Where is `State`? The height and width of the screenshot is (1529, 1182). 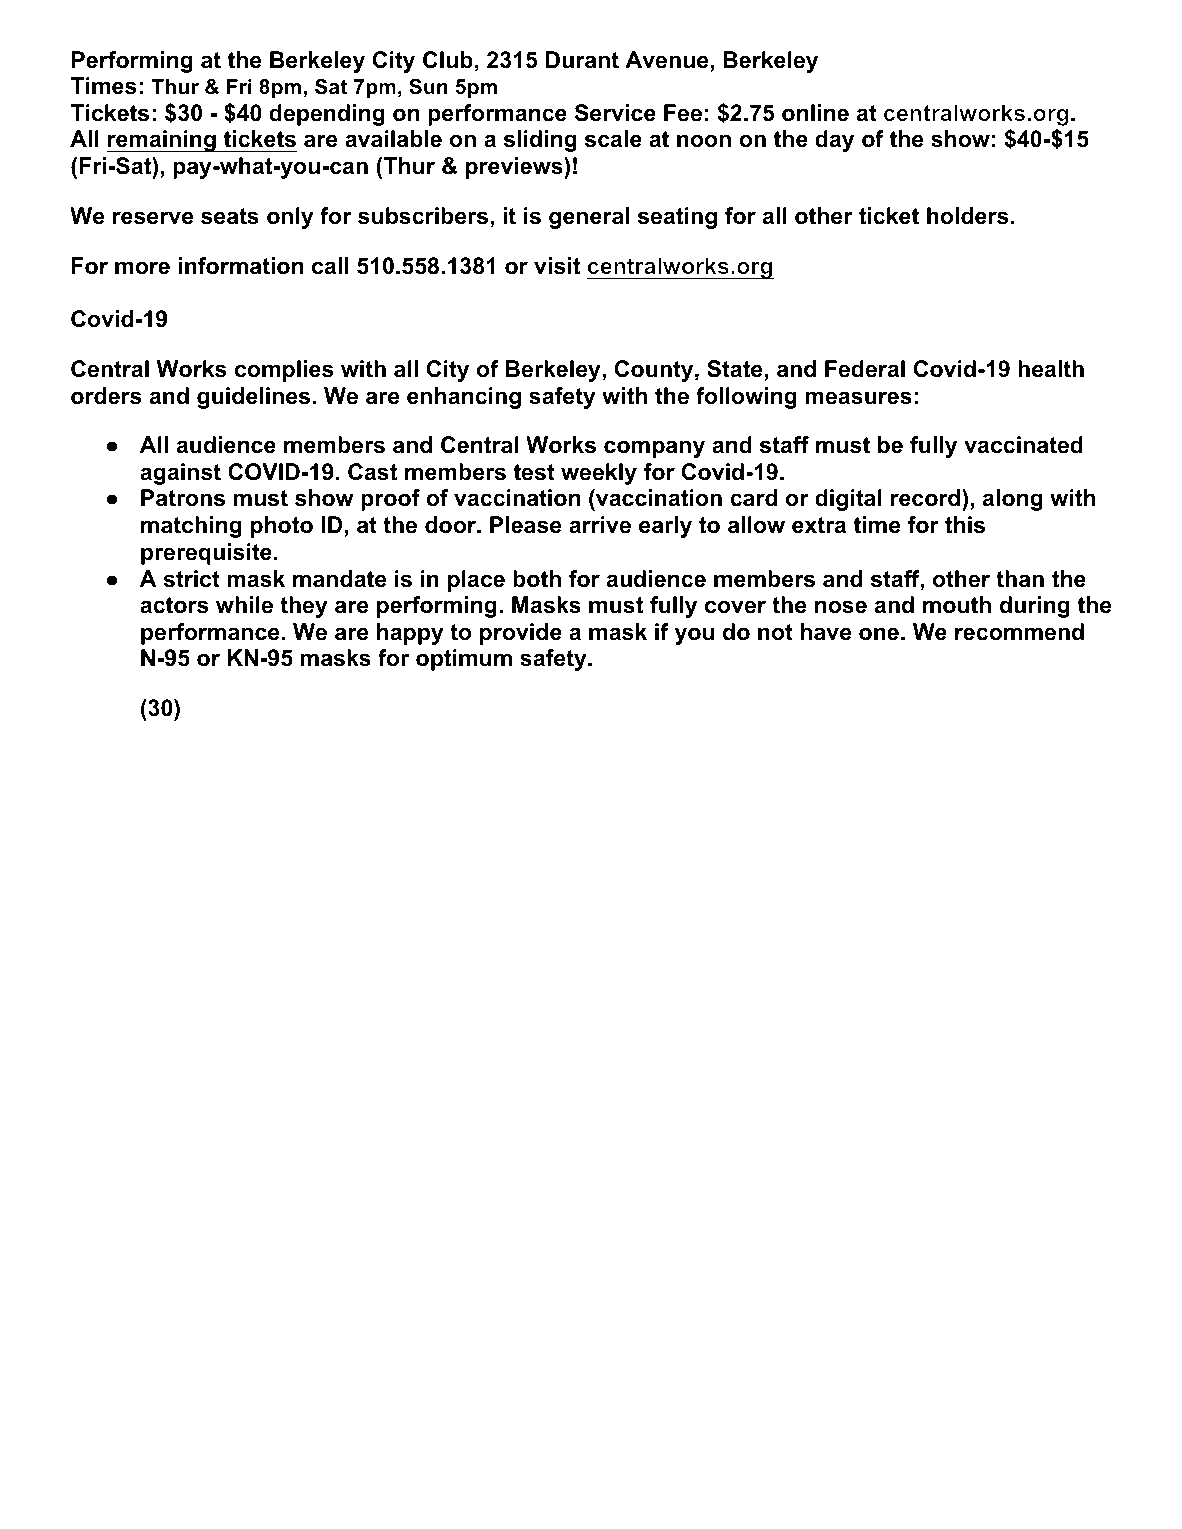
State is located at coordinates (736, 370).
